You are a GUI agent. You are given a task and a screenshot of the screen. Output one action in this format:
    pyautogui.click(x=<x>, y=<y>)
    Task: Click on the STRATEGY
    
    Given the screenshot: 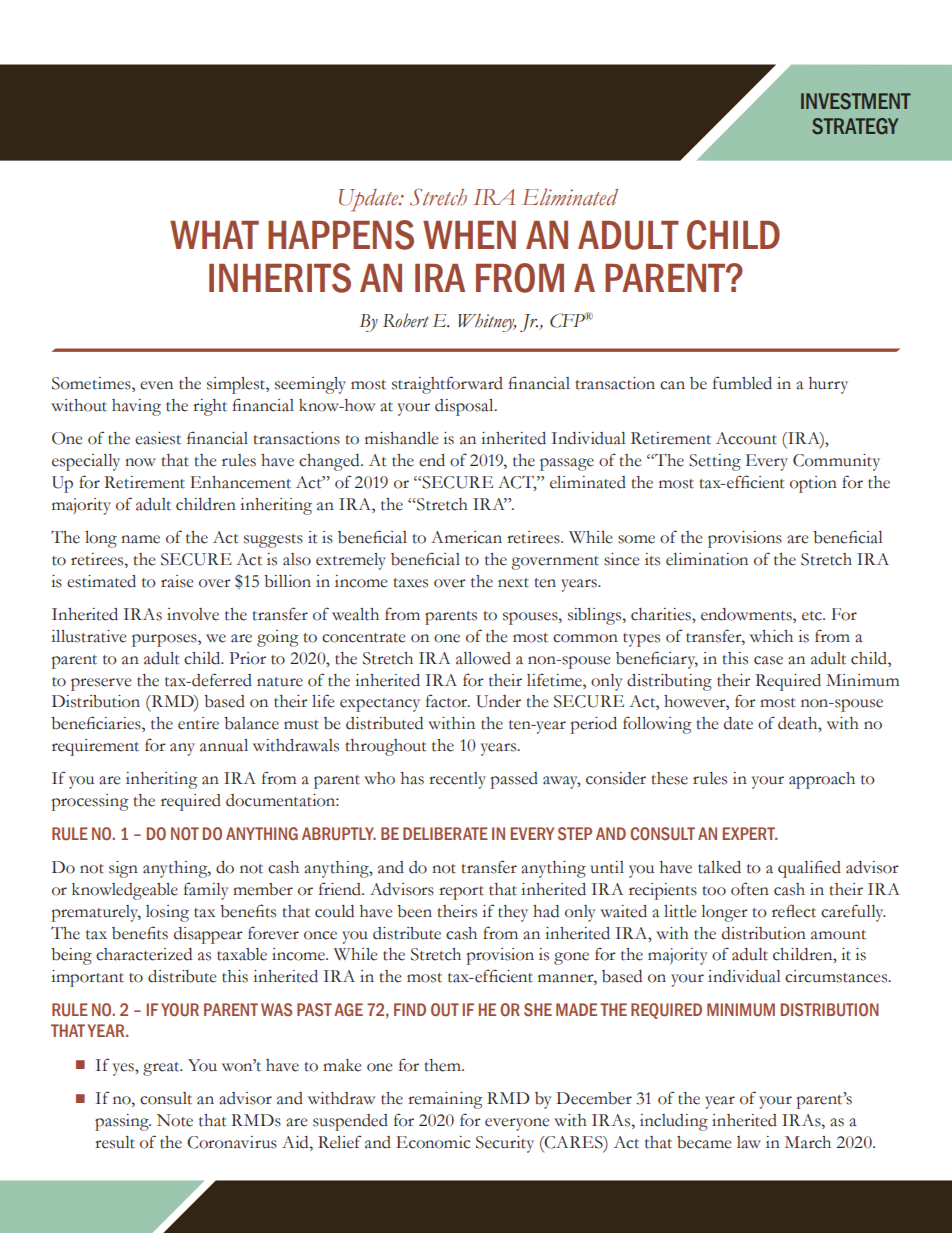 What is the action you would take?
    pyautogui.click(x=855, y=126)
